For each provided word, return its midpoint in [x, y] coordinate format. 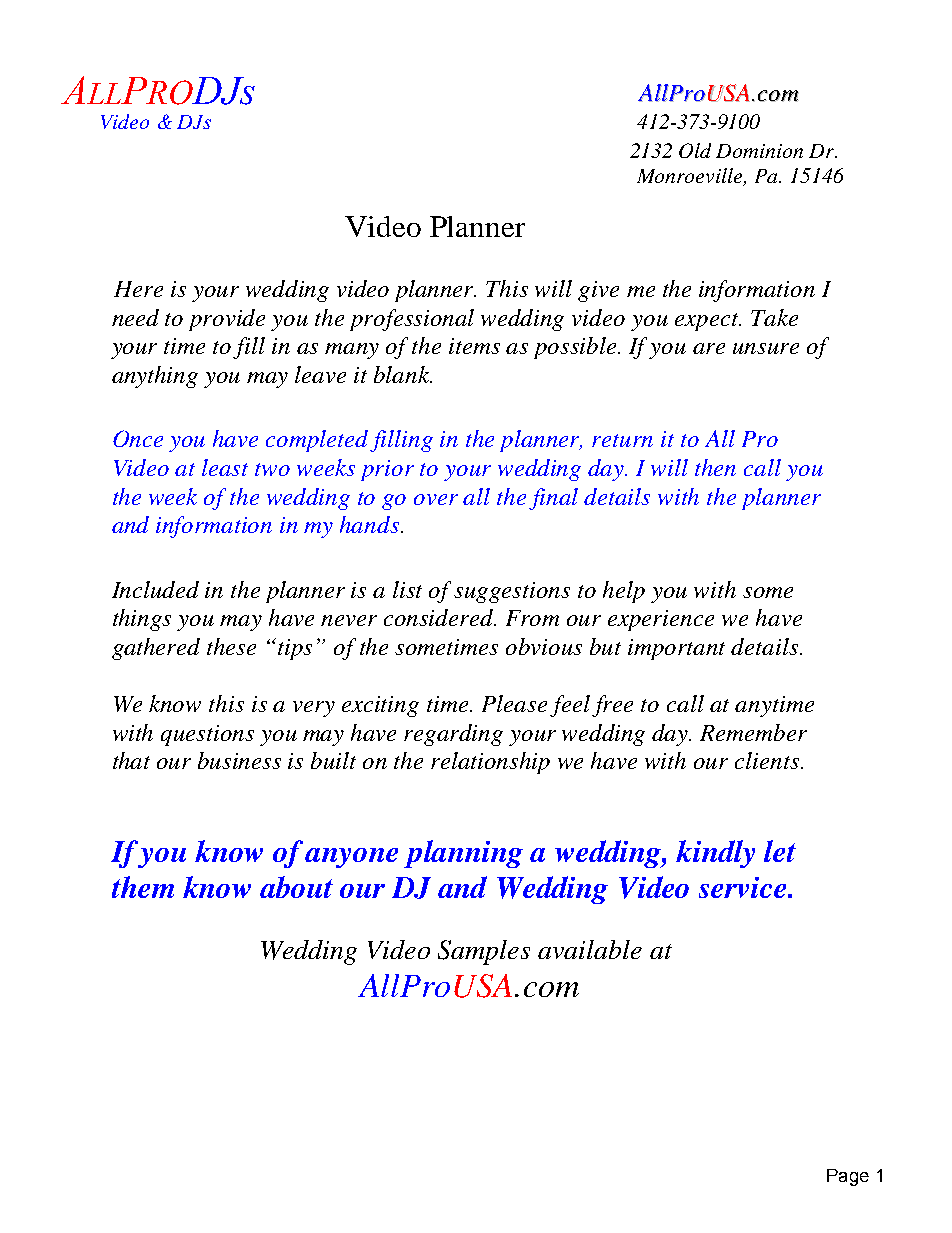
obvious [544, 646]
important [676, 649]
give [598, 291]
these [231, 646]
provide [227, 320]
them [143, 887]
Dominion [759, 151]
